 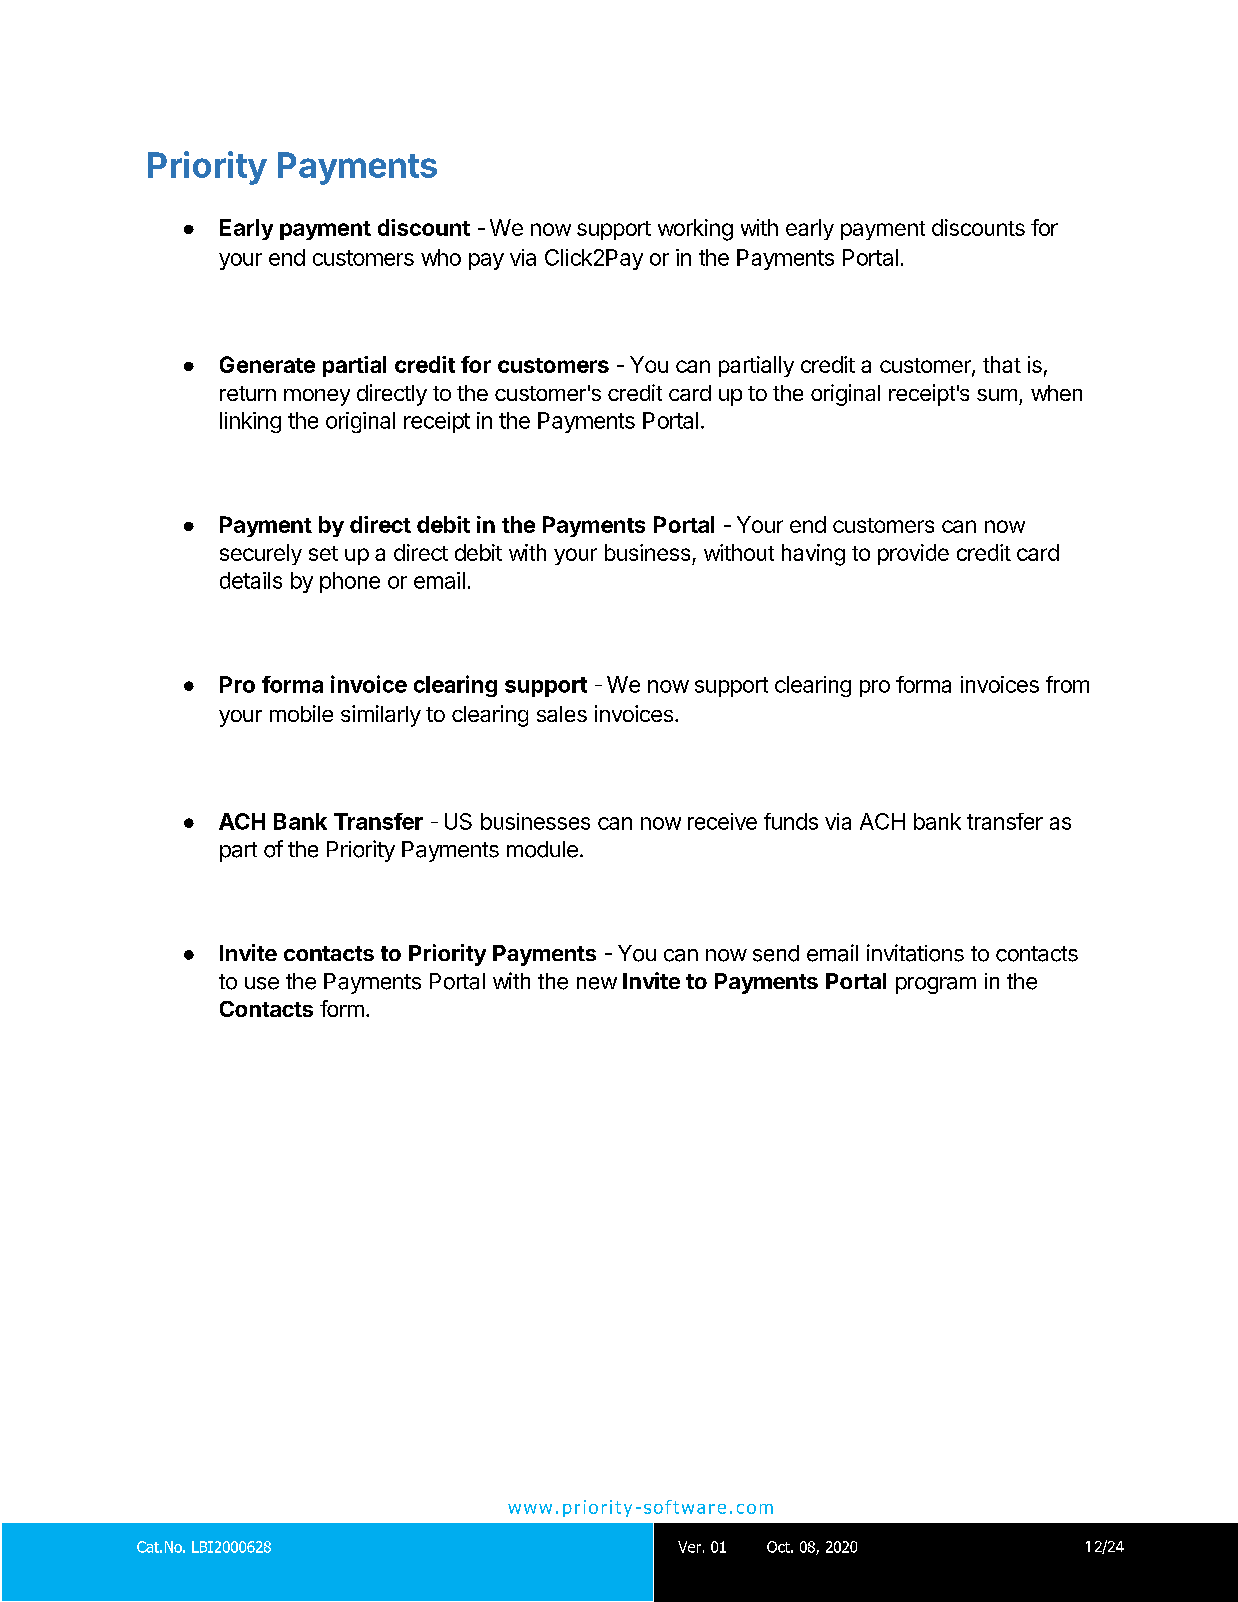 I want to click on sum, so click(x=997, y=395).
